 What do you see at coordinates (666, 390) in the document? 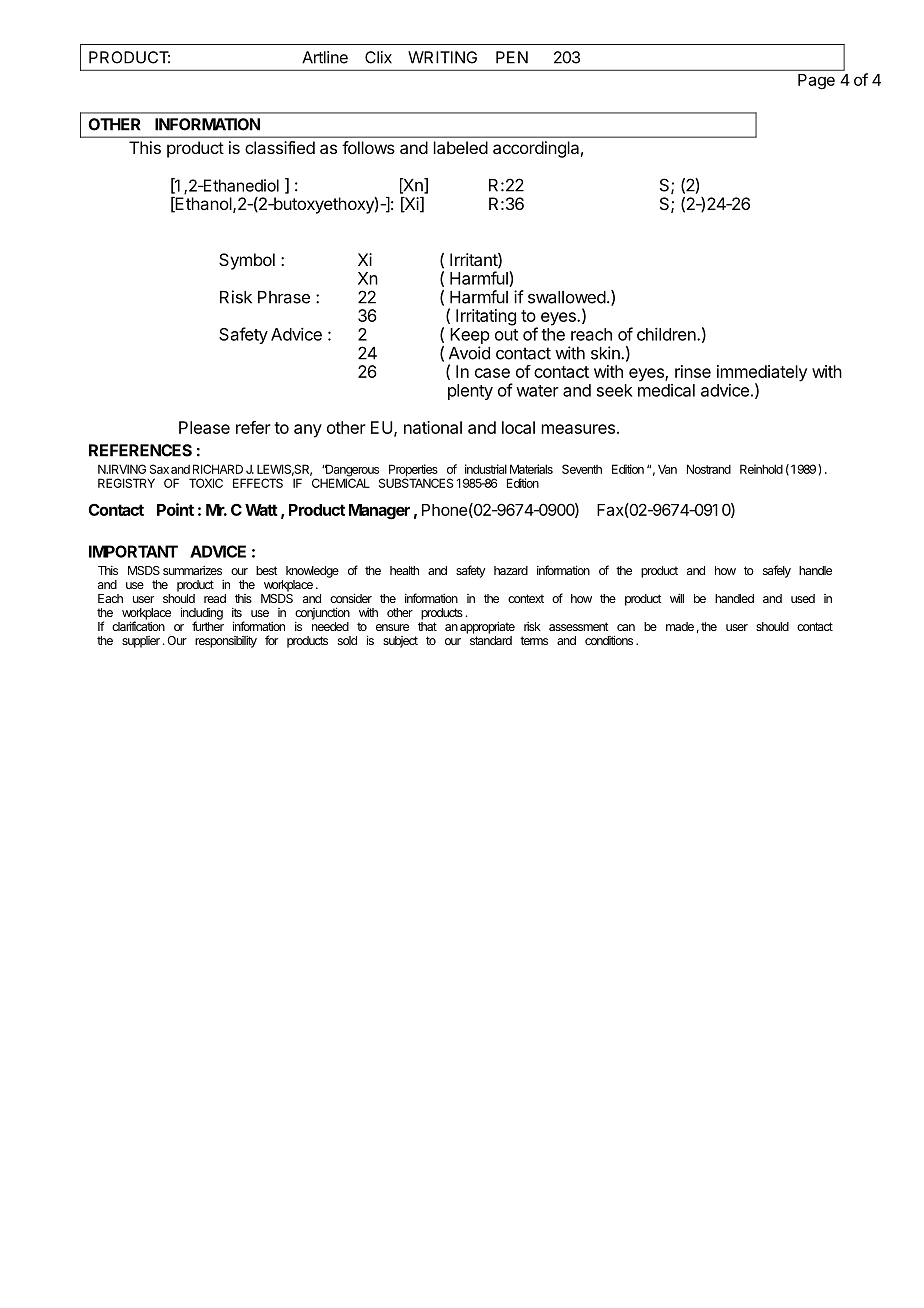
I see `medical` at bounding box center [666, 390].
